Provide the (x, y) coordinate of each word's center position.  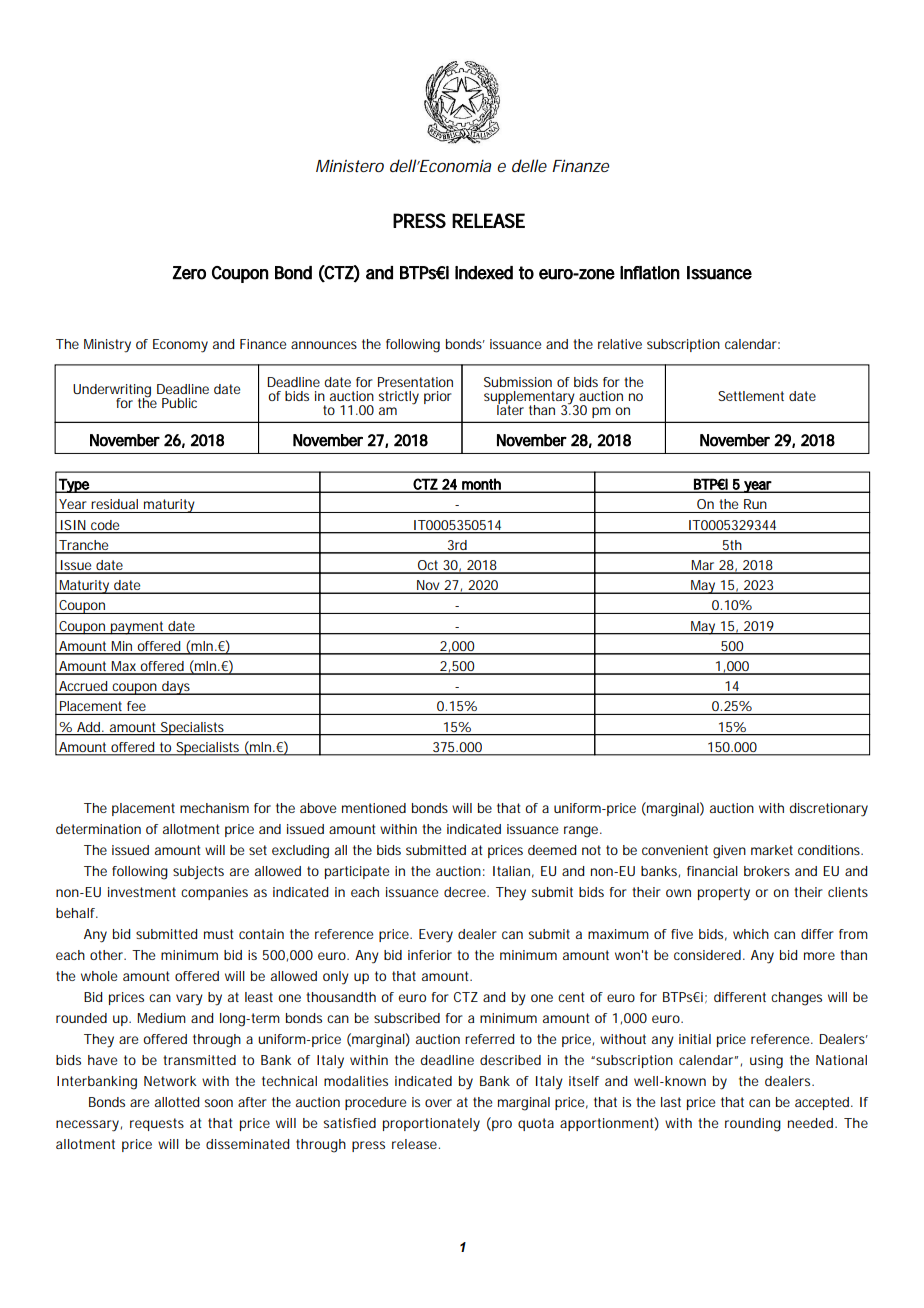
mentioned (374, 808)
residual (114, 504)
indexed (484, 273)
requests (157, 1124)
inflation (650, 273)
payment (138, 628)
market (772, 850)
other (108, 955)
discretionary (829, 810)
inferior (430, 955)
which (751, 934)
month (481, 485)
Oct (429, 566)
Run (755, 504)
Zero (189, 273)
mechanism (214, 808)
